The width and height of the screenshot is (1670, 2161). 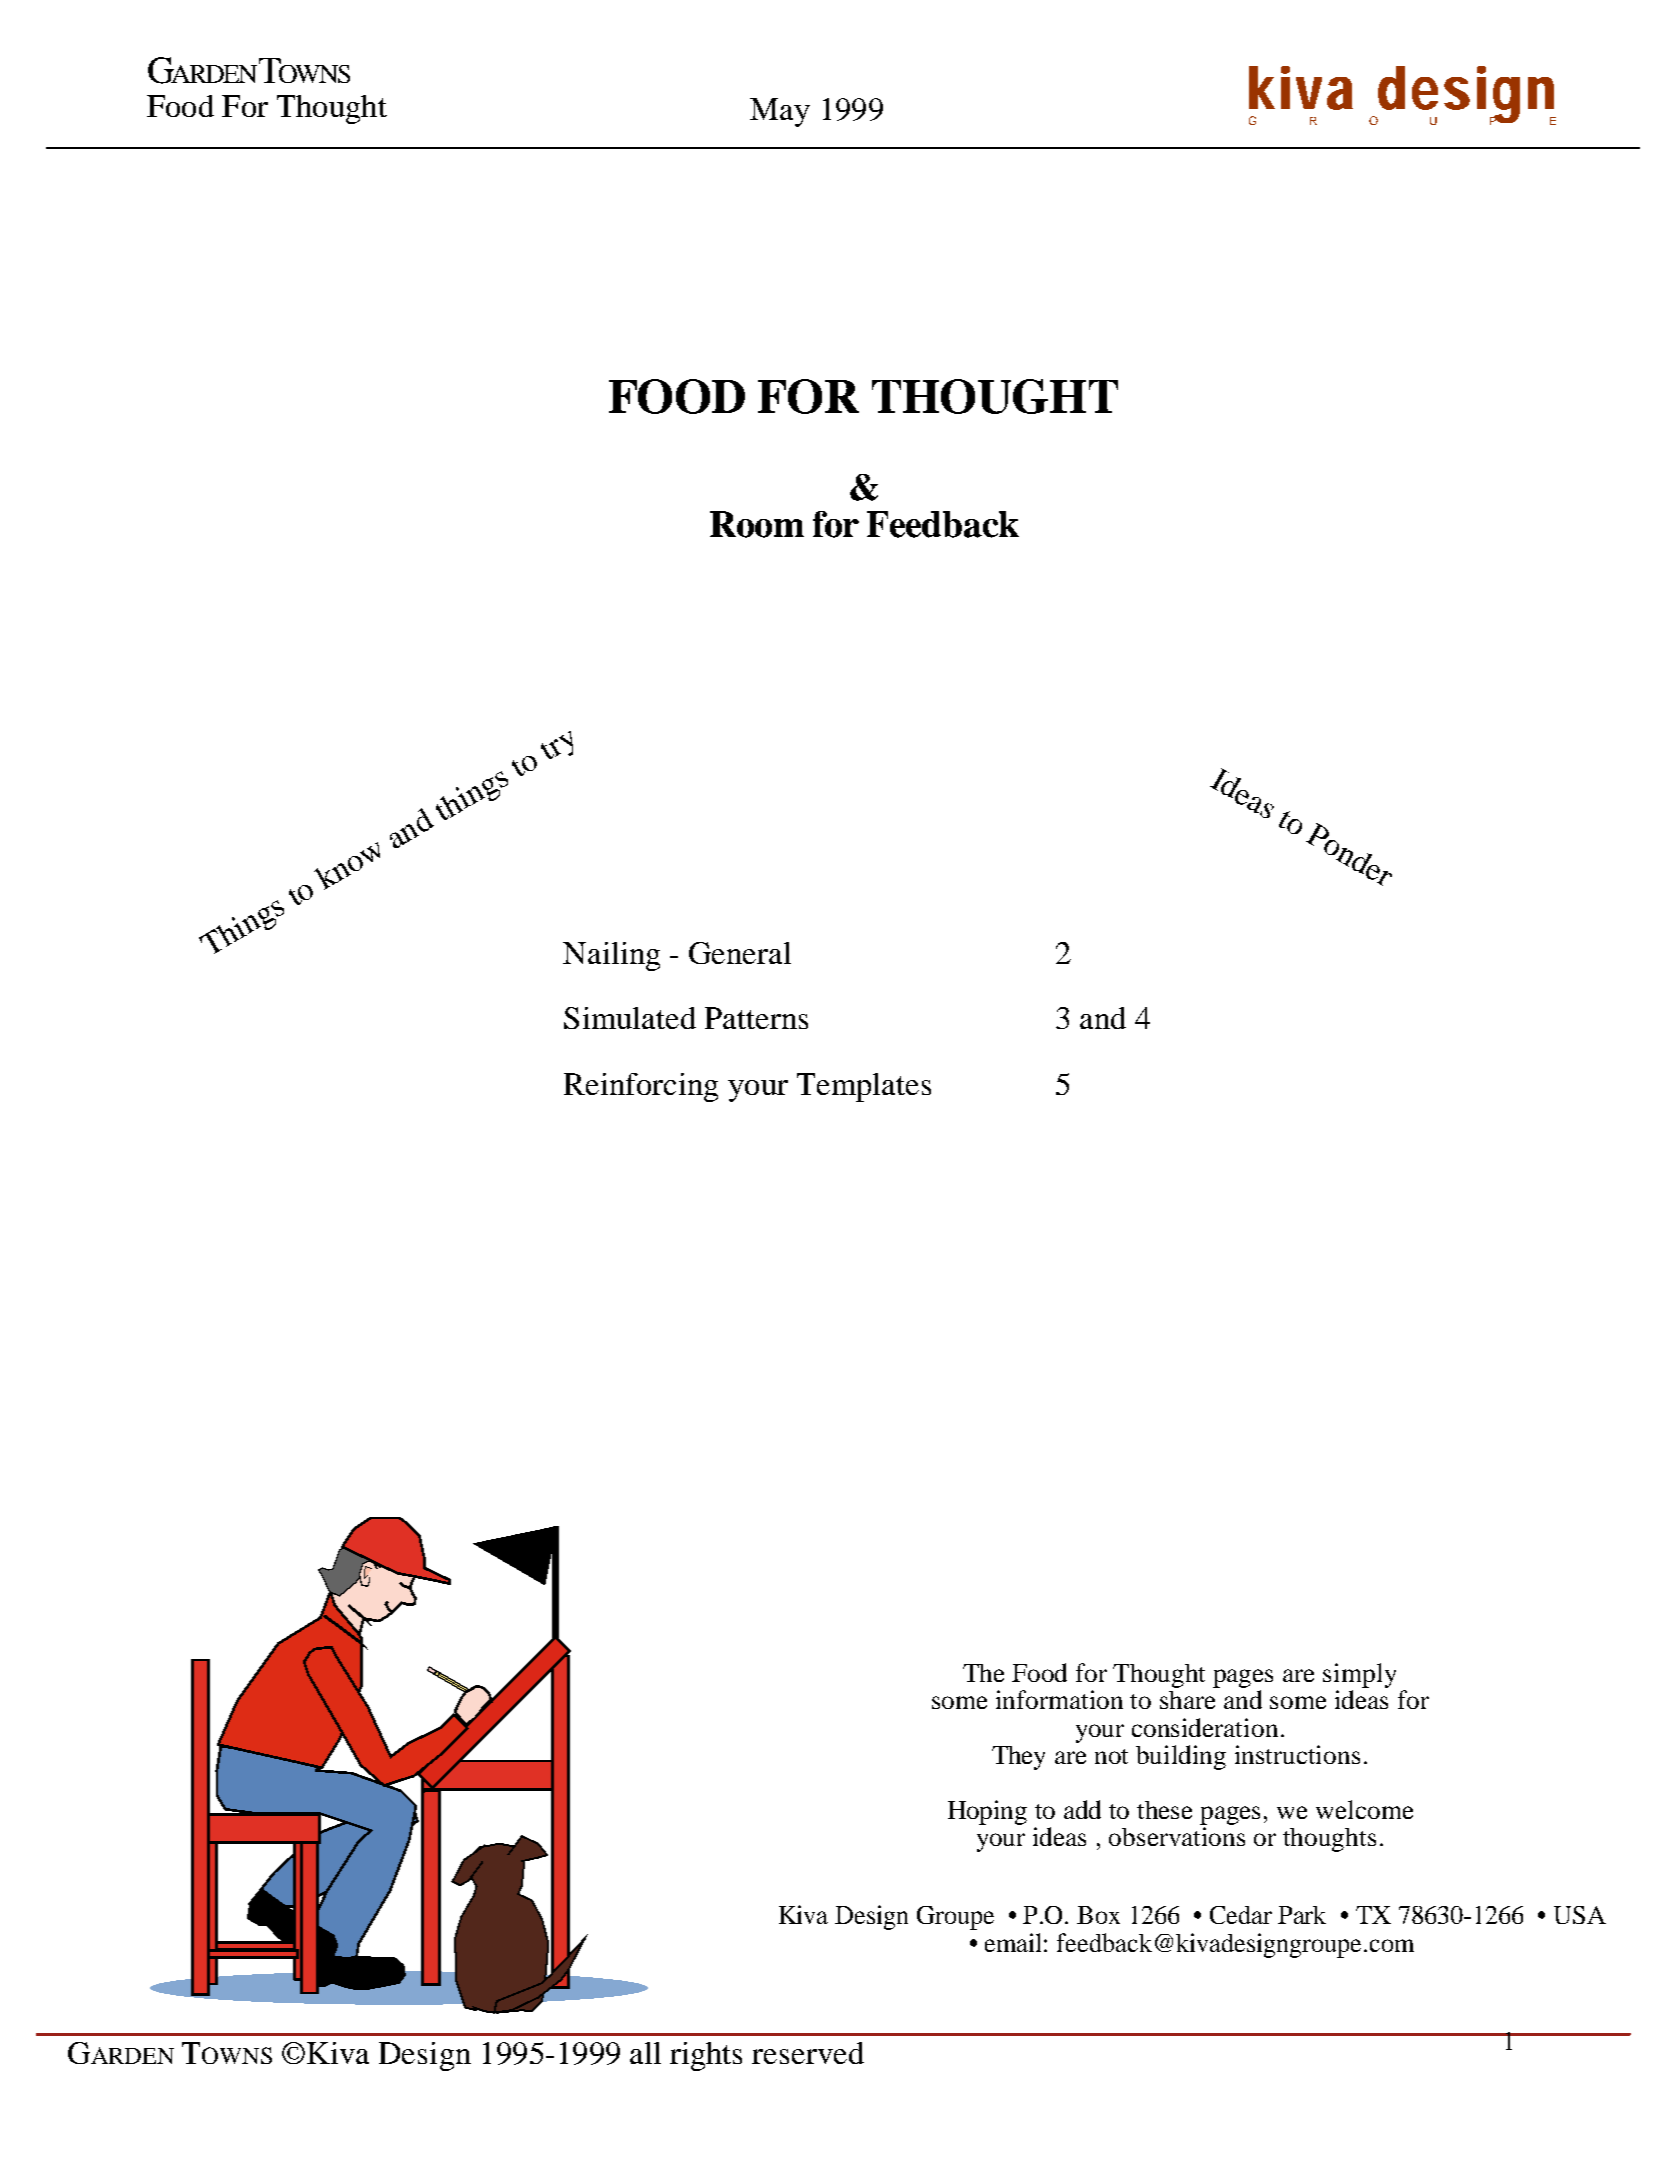 What do you see at coordinates (1059, 1699) in the screenshot?
I see `information` at bounding box center [1059, 1699].
